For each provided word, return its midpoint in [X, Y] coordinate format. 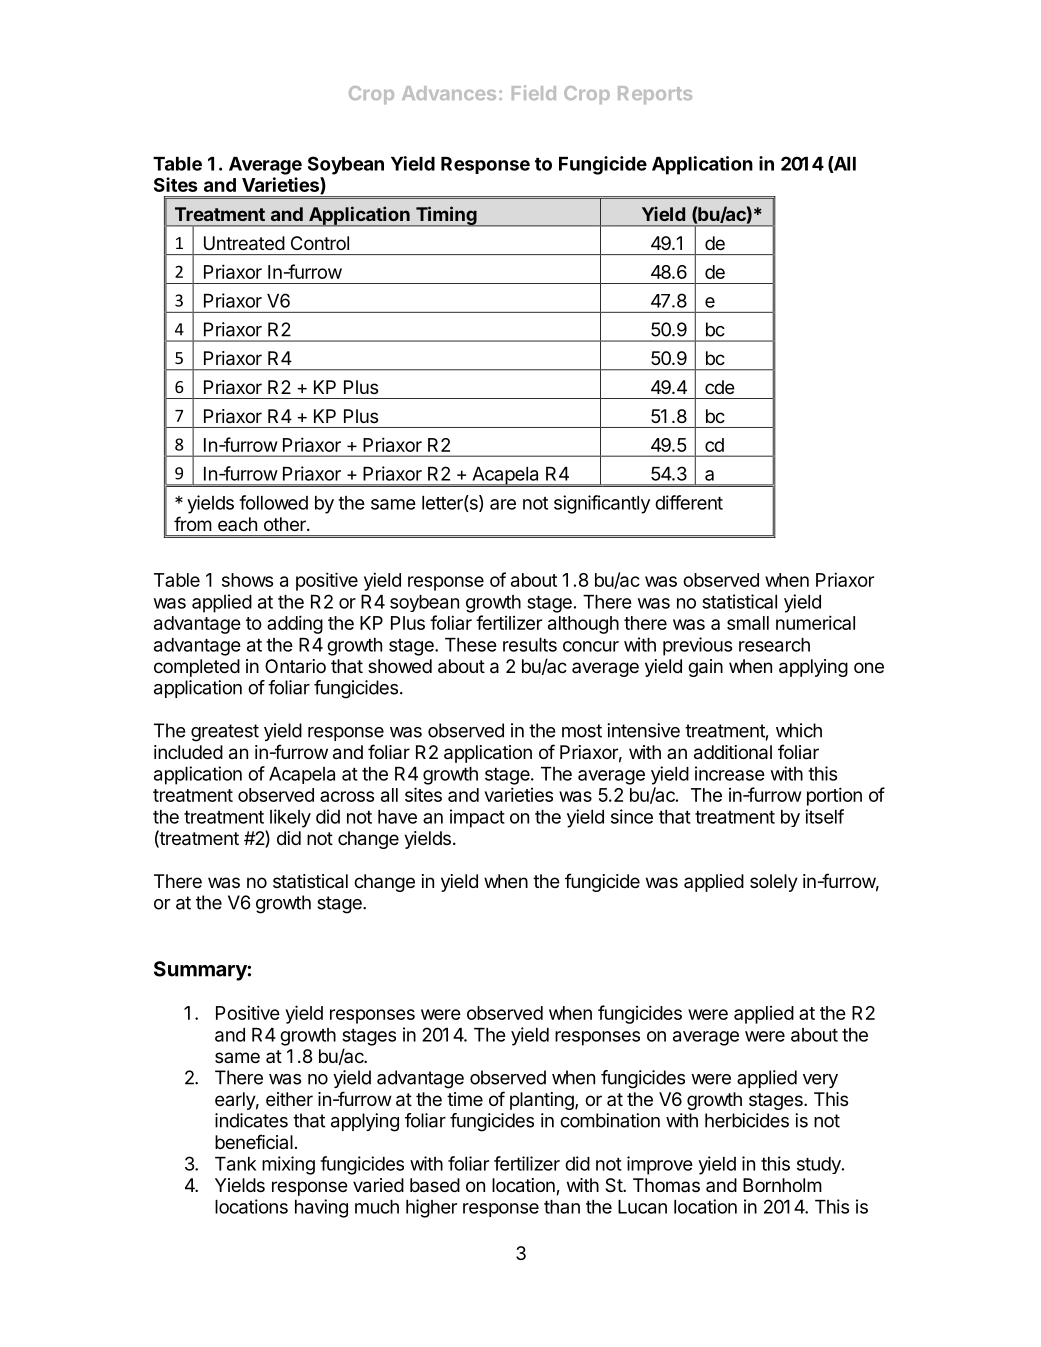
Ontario [295, 666]
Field [534, 92]
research [774, 645]
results [530, 645]
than [562, 1207]
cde [720, 387]
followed [273, 502]
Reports [655, 95]
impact [477, 818]
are [503, 504]
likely [290, 818]
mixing [288, 1165]
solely [774, 883]
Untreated [244, 243]
